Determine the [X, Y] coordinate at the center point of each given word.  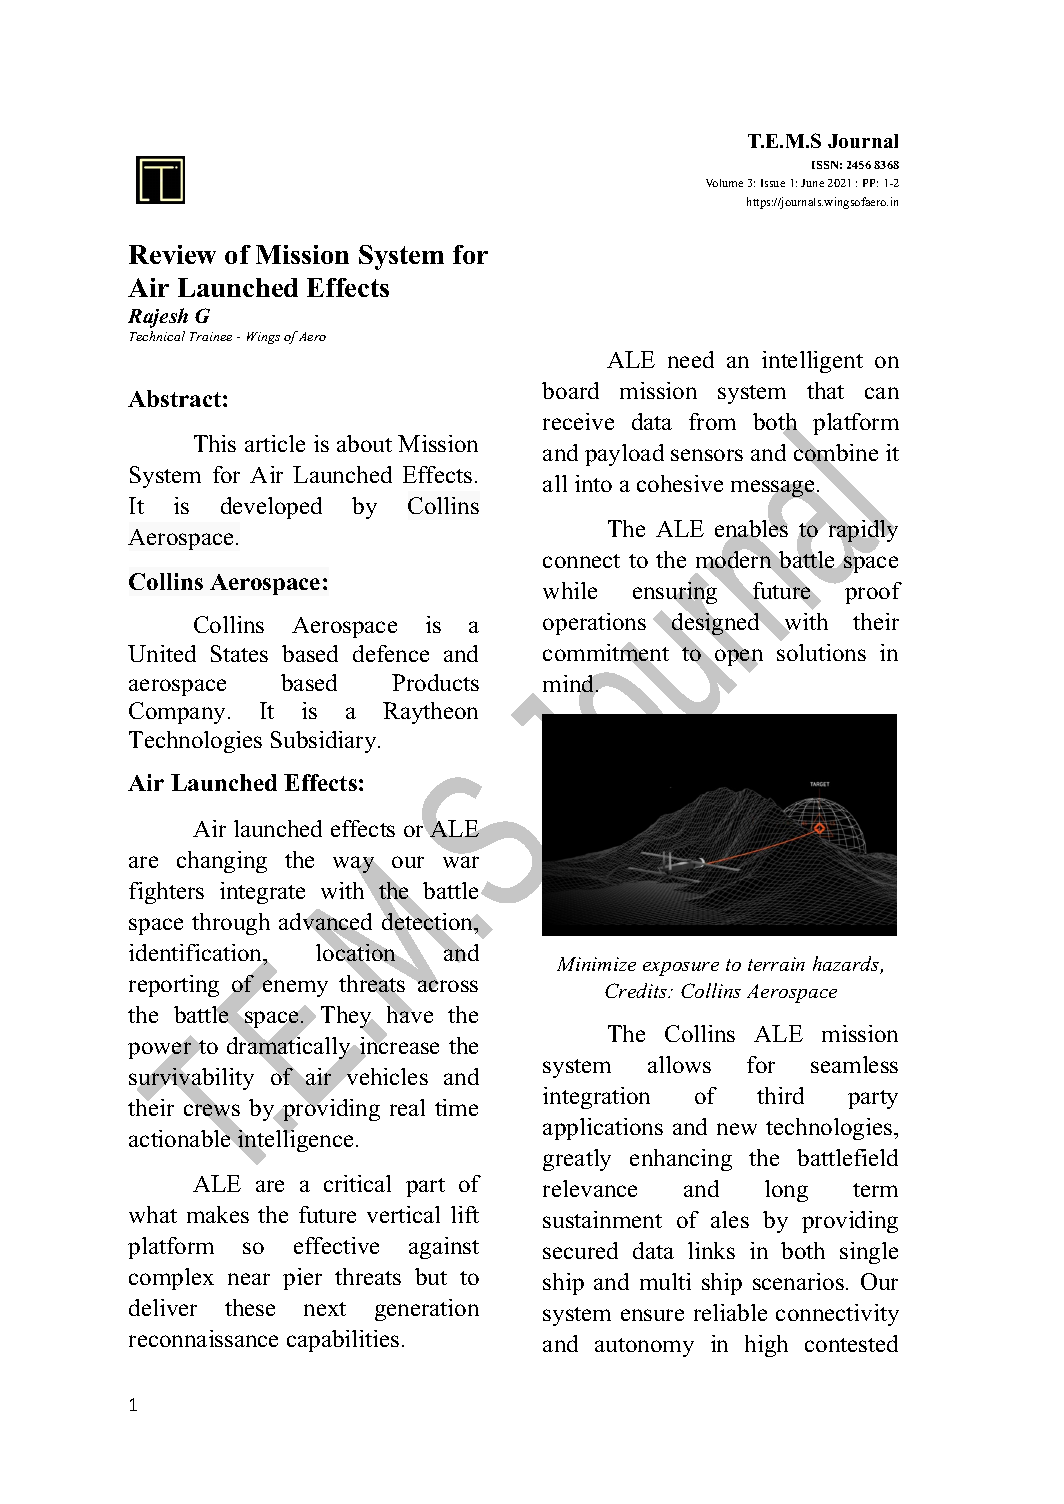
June [812, 183]
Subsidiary [325, 742]
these [250, 1307]
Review [172, 254]
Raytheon [430, 713]
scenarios [800, 1281]
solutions [821, 652]
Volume [724, 183]
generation [427, 1310]
